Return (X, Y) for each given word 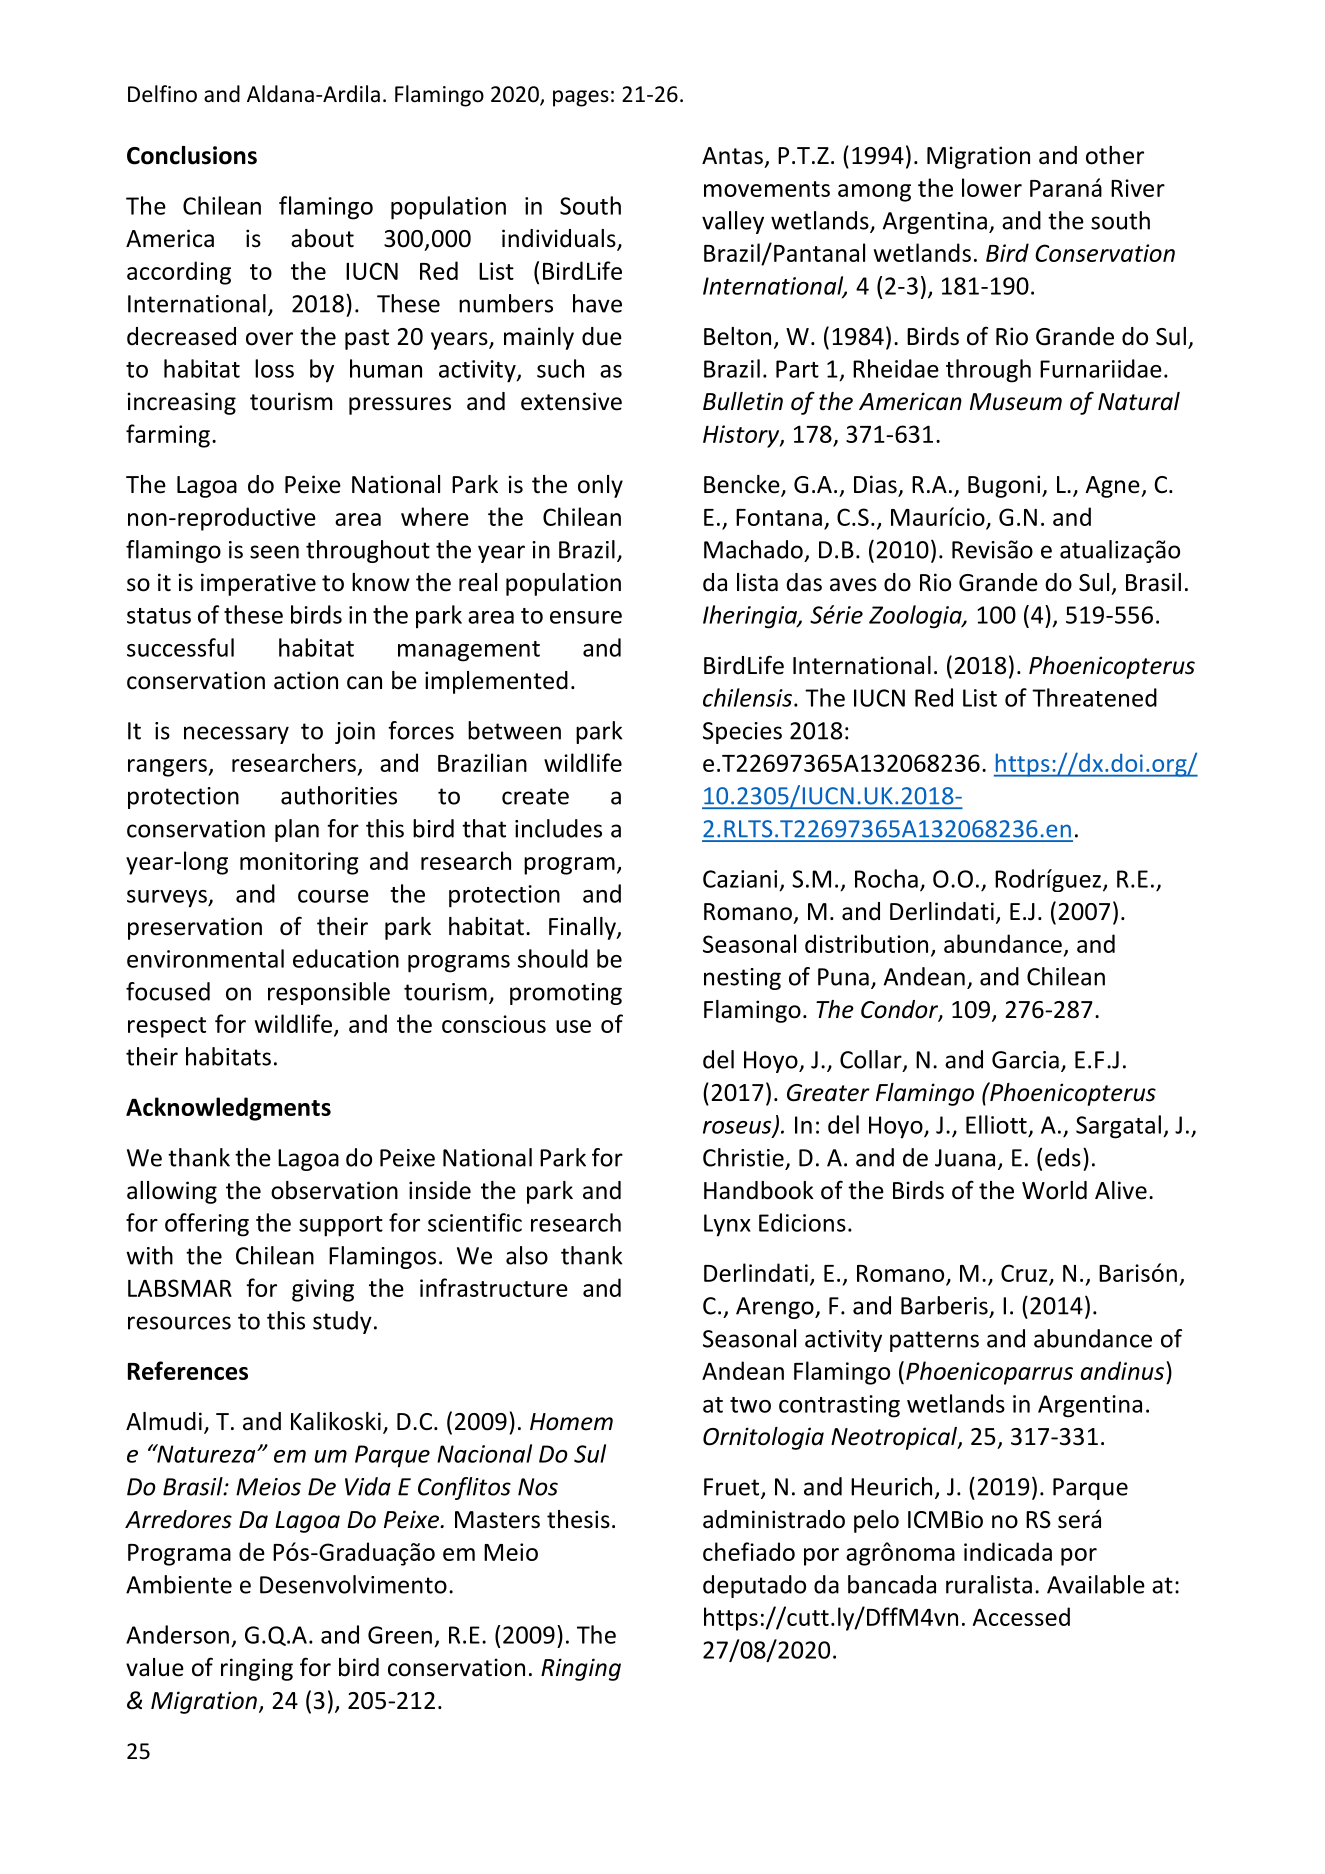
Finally (583, 928)
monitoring (299, 863)
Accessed (1021, 1616)
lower (992, 187)
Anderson (177, 1634)
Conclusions (192, 155)
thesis (578, 1519)
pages (581, 98)
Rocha (886, 878)
